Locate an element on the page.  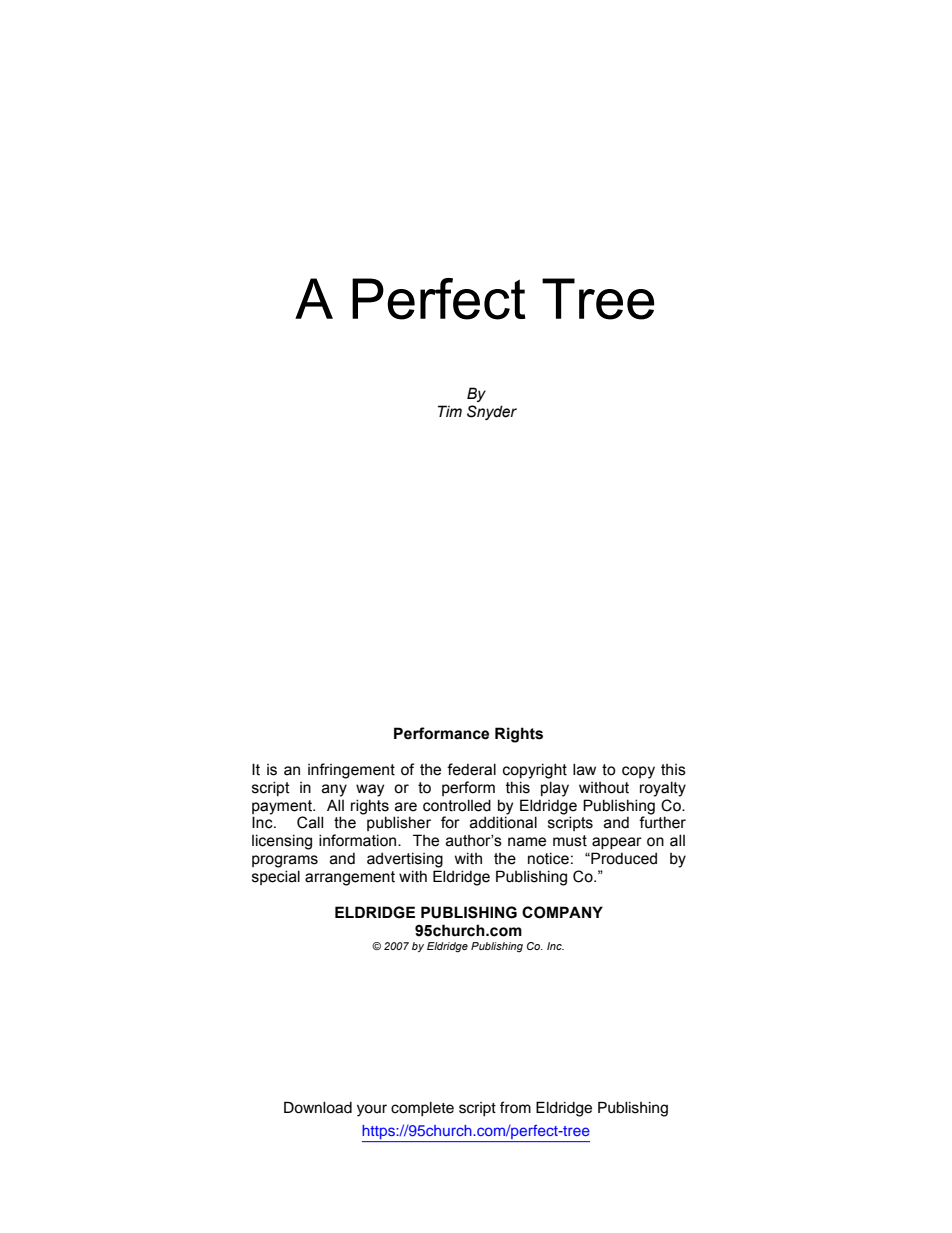
Tim is located at coordinates (450, 411).
